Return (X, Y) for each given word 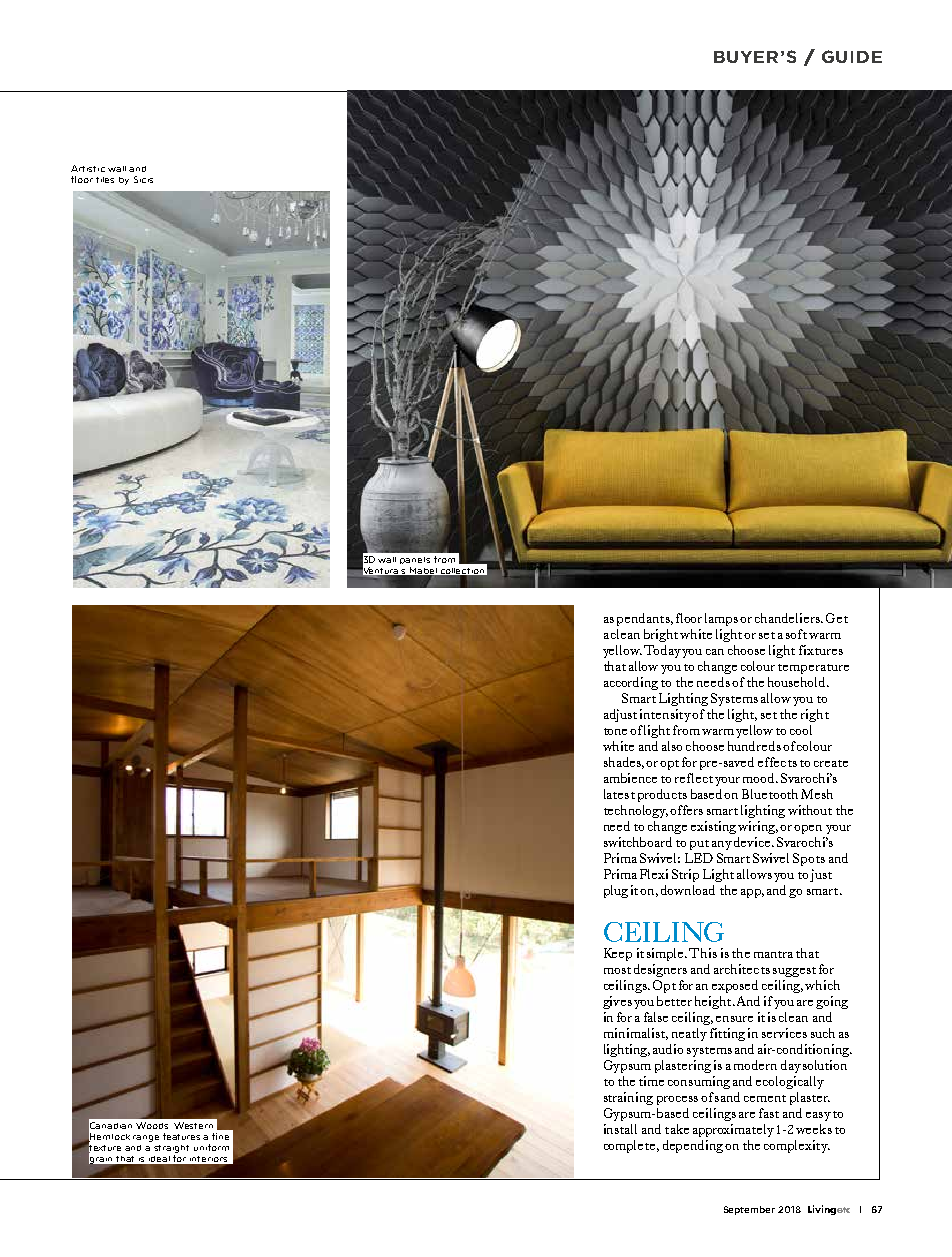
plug (616, 891)
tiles (105, 180)
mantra (773, 954)
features (181, 1136)
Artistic (88, 168)
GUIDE (852, 56)
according (631, 683)
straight (171, 1149)
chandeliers (788, 618)
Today (662, 651)
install (620, 1129)
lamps (721, 619)
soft (796, 634)
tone (617, 731)
